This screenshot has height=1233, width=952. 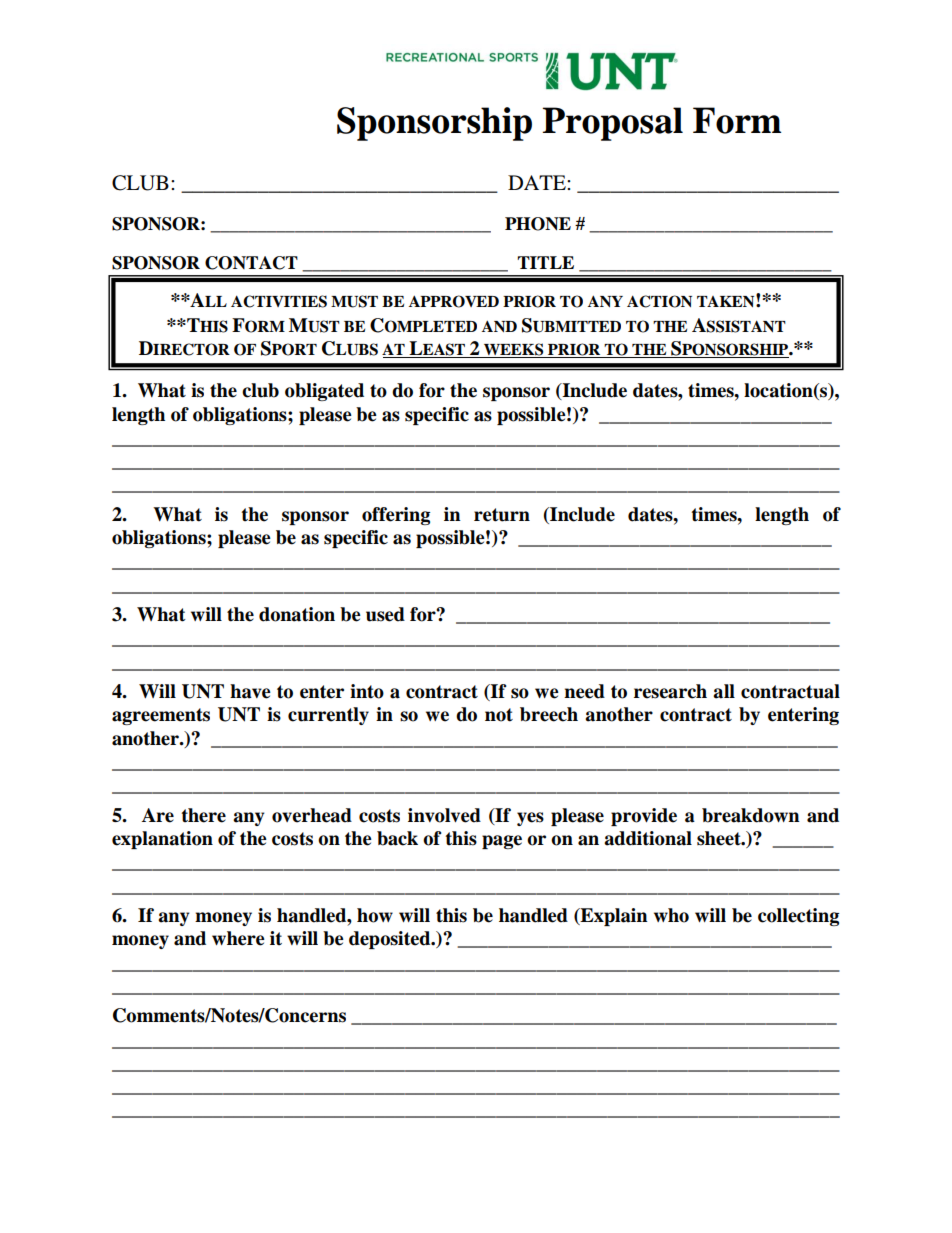 What do you see at coordinates (613, 124) in the screenshot?
I see `Proposal` at bounding box center [613, 124].
